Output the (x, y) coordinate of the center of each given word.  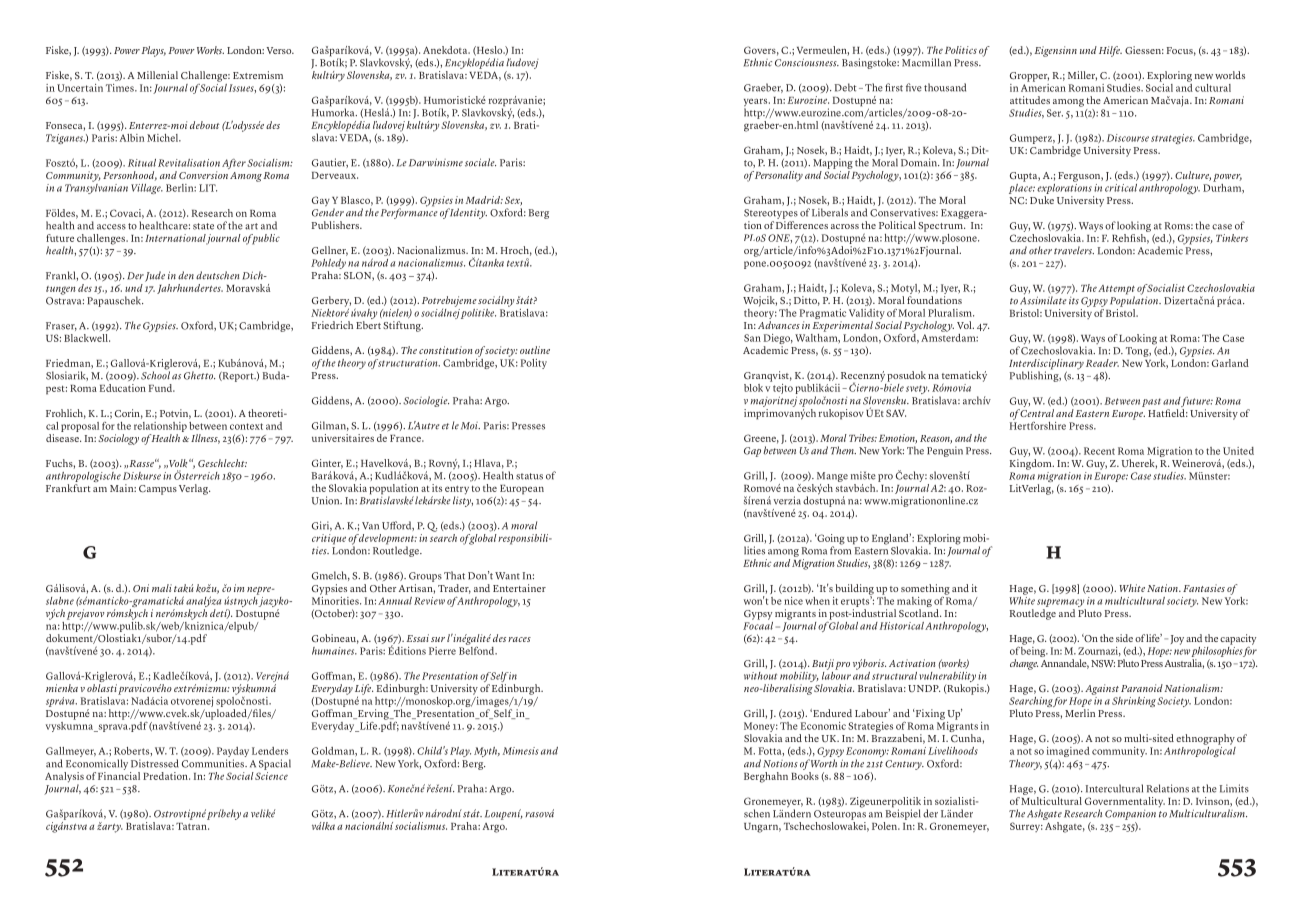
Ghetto (199, 375)
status (529, 476)
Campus (158, 490)
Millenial (157, 75)
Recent (1099, 451)
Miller (1082, 76)
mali (162, 588)
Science (271, 776)
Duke (1042, 200)
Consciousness (807, 62)
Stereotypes (771, 214)
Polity (534, 364)
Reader (1102, 363)
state (203, 226)
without (760, 676)
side (1124, 638)
